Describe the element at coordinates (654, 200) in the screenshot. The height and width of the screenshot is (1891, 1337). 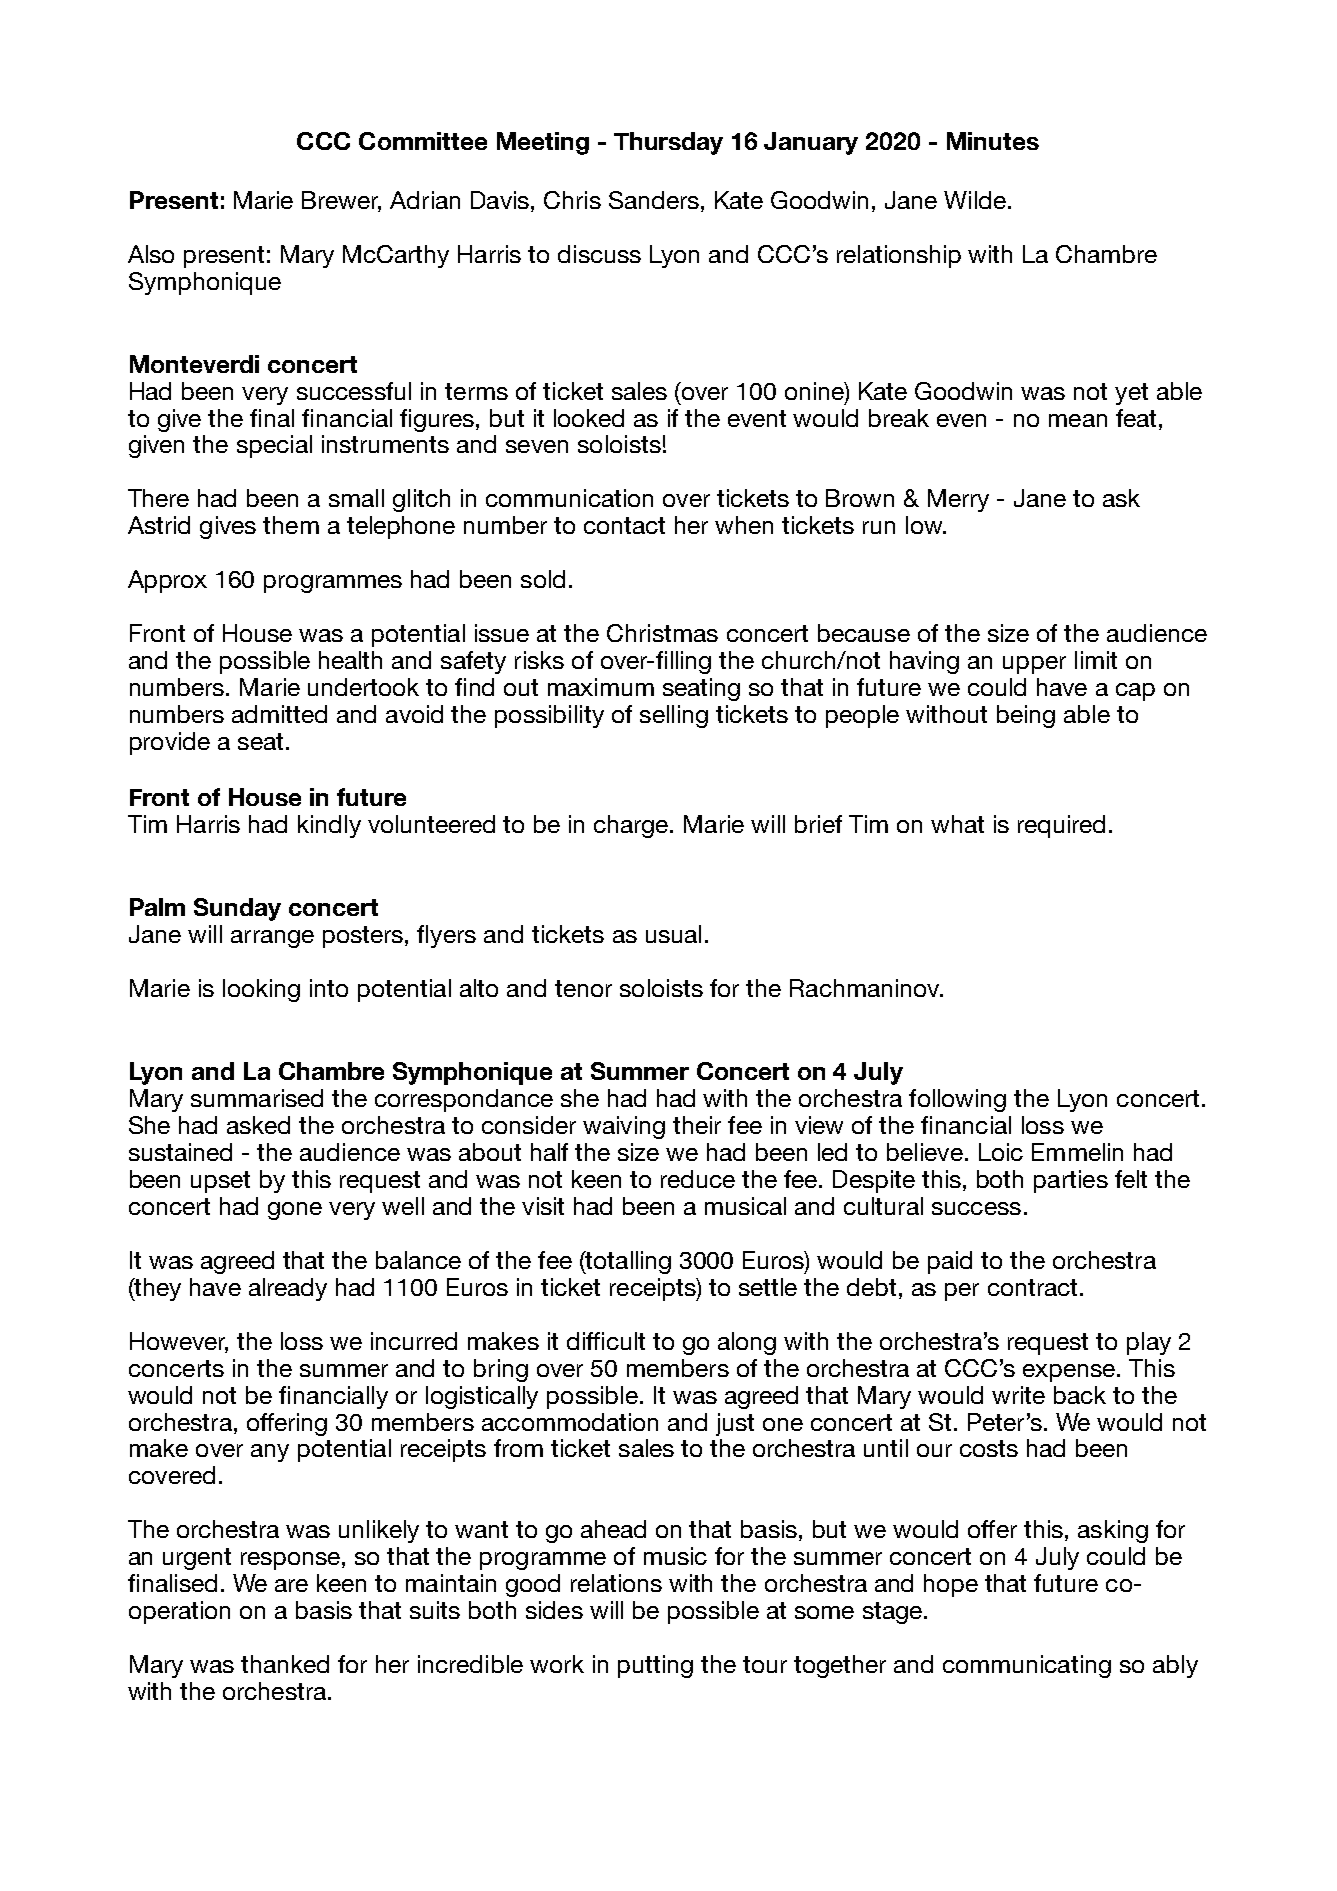
I see `Sanders` at that location.
